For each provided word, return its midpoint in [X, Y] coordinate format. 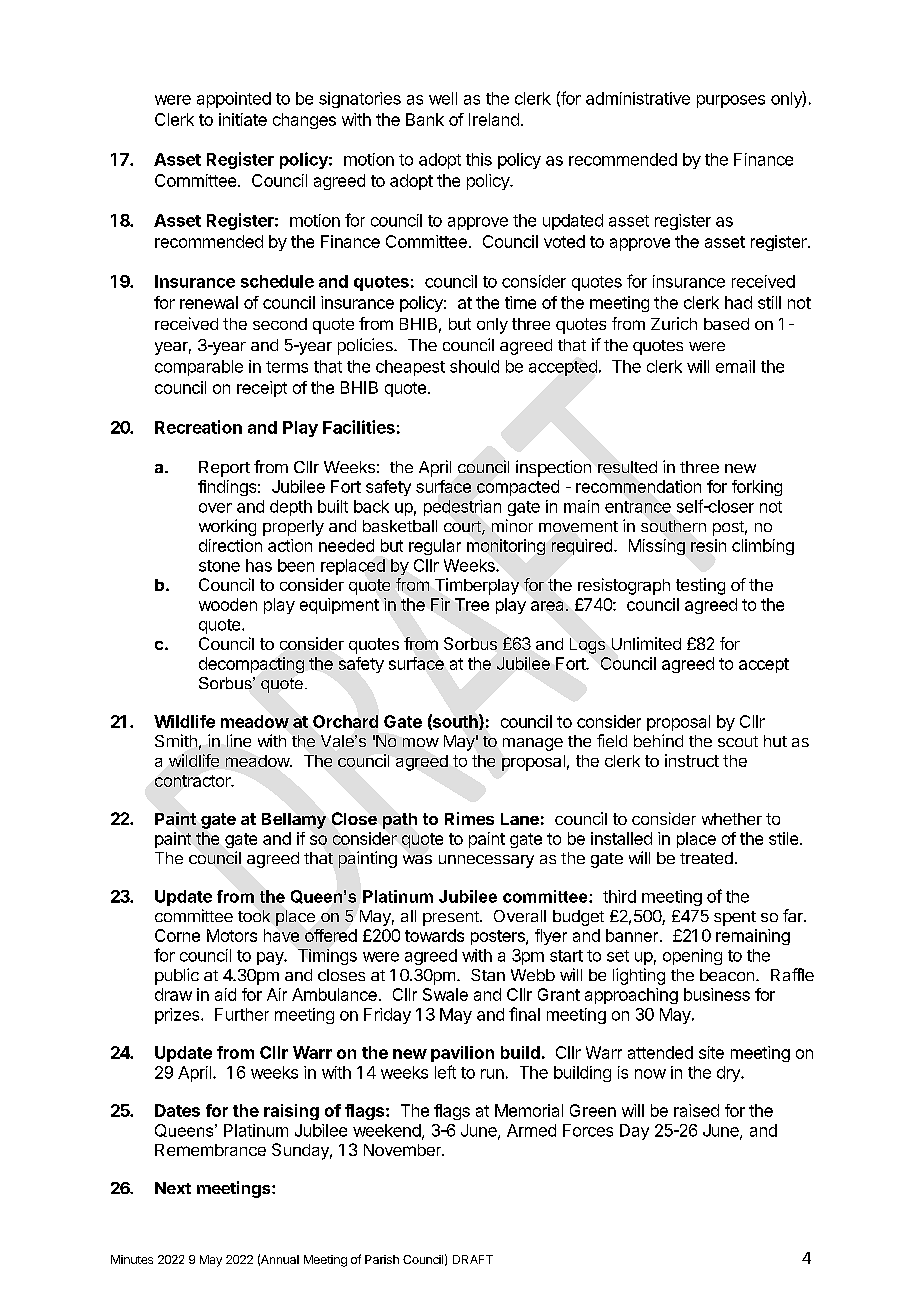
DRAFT [473, 1259]
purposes [731, 101]
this [479, 159]
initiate [243, 119]
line [239, 740]
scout [738, 741]
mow [421, 742]
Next [173, 1188]
